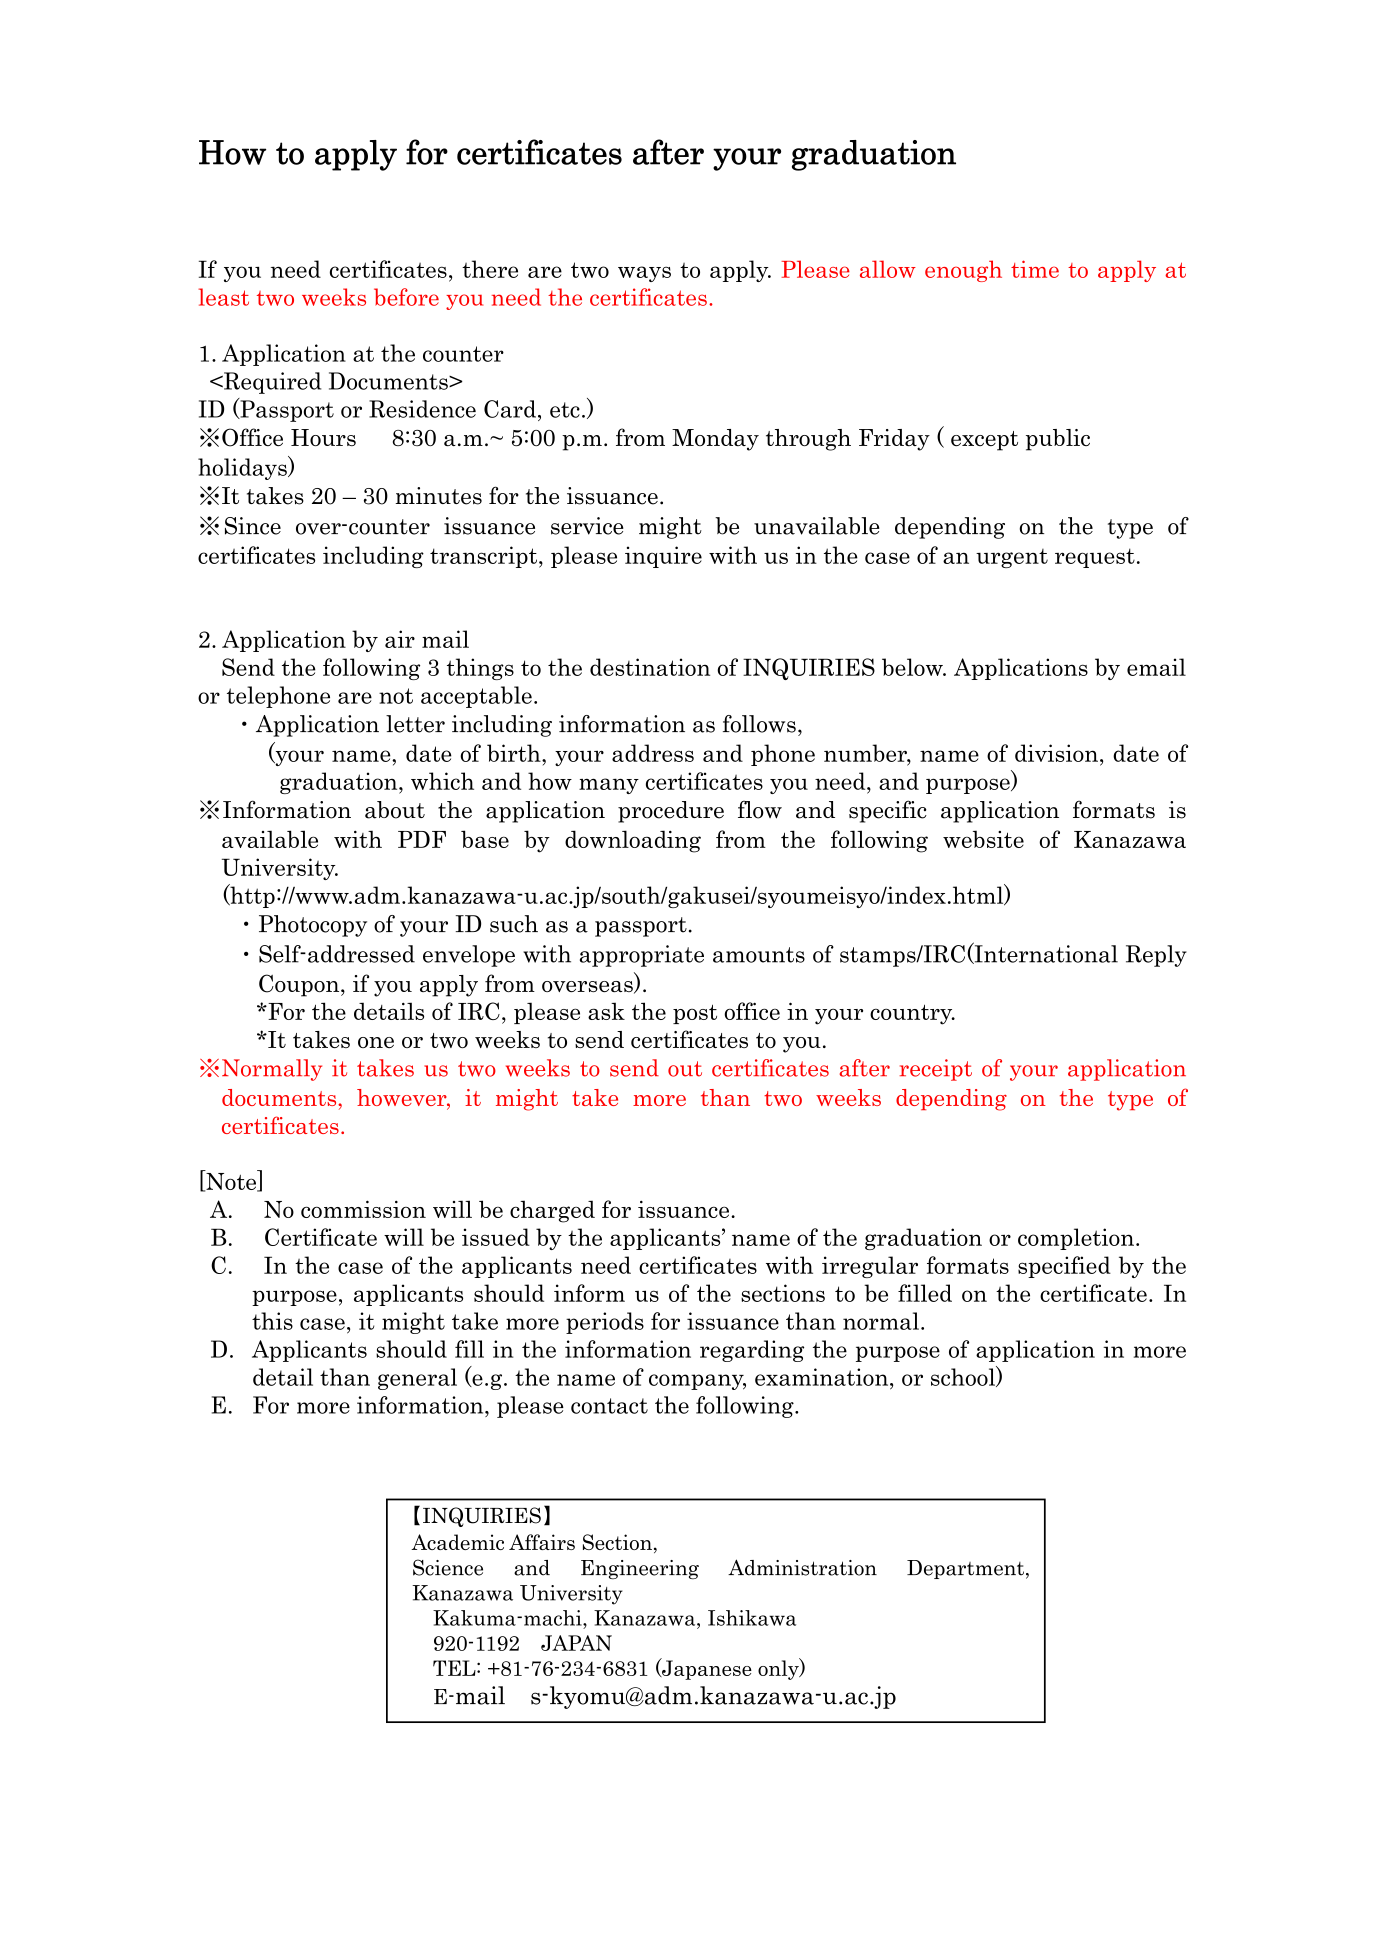 This page has width=1384, height=1958. Describe the element at coordinates (406, 297) in the page. I see `before` at that location.
